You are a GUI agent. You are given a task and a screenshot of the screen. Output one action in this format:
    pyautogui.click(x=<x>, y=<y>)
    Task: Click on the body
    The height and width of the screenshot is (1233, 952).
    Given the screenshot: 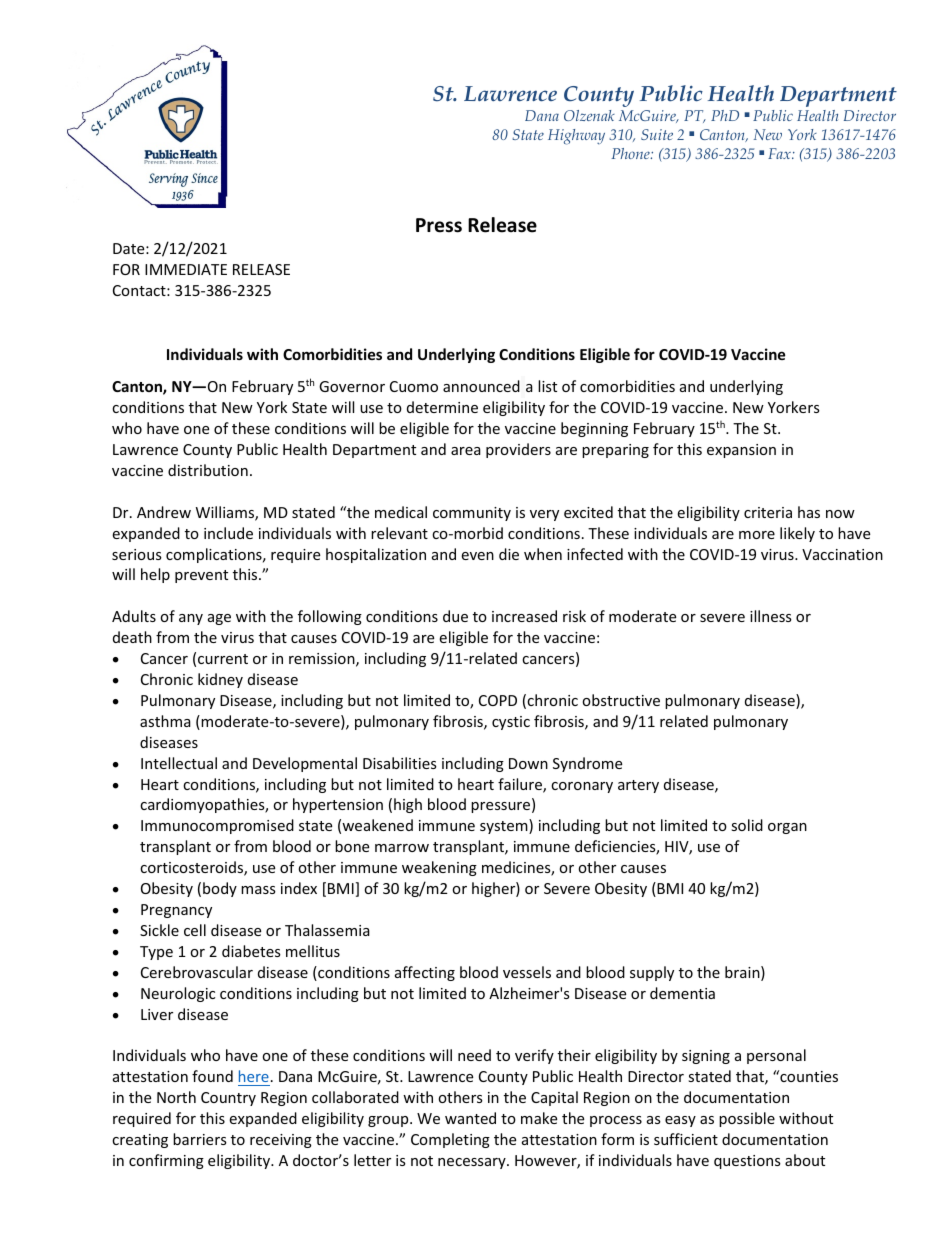 What is the action you would take?
    pyautogui.click(x=220, y=889)
